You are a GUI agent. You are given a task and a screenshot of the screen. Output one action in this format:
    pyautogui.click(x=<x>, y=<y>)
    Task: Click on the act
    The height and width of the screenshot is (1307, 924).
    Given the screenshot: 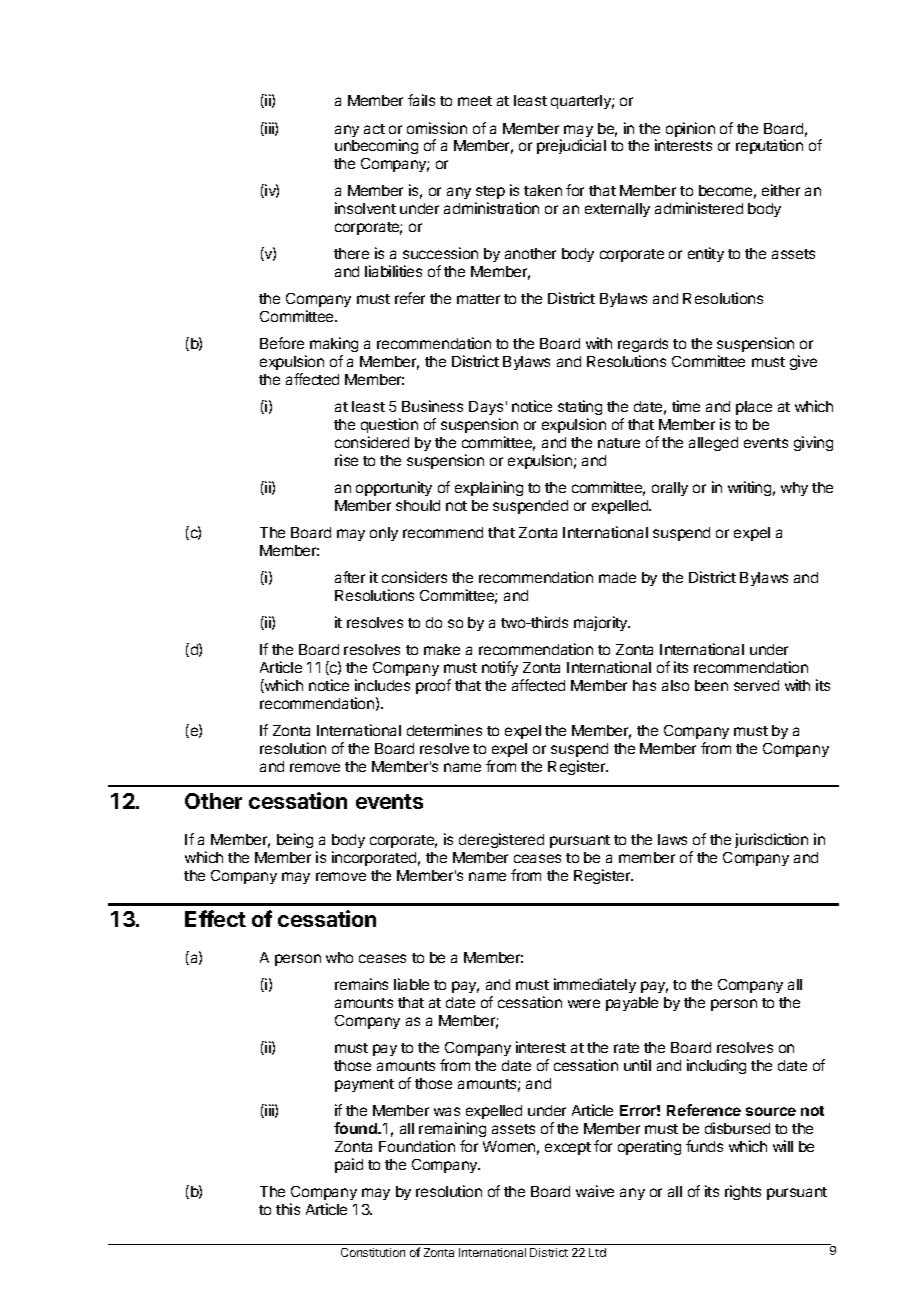 What is the action you would take?
    pyautogui.click(x=374, y=129)
